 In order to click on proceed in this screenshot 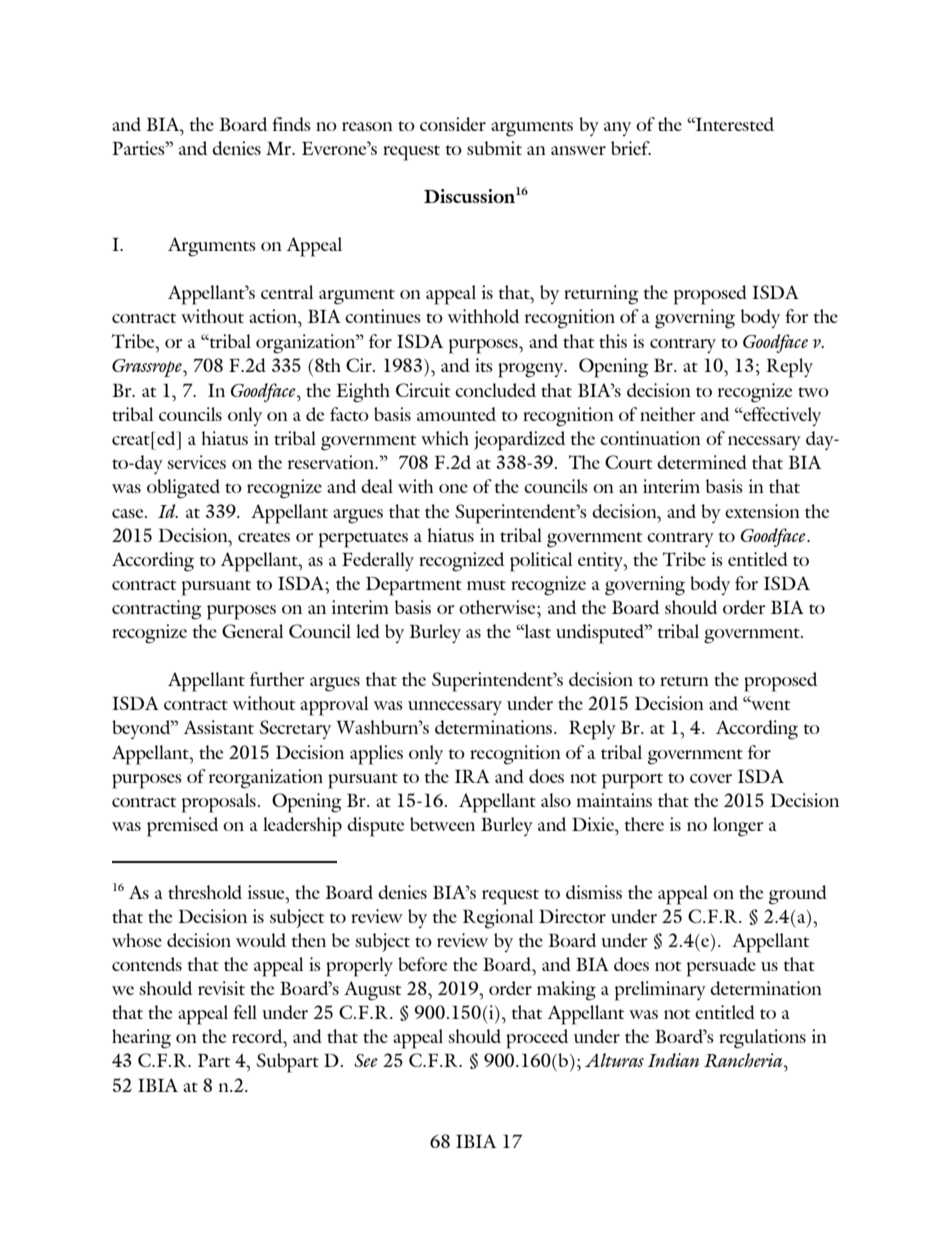, I will do `click(537, 1039)`.
